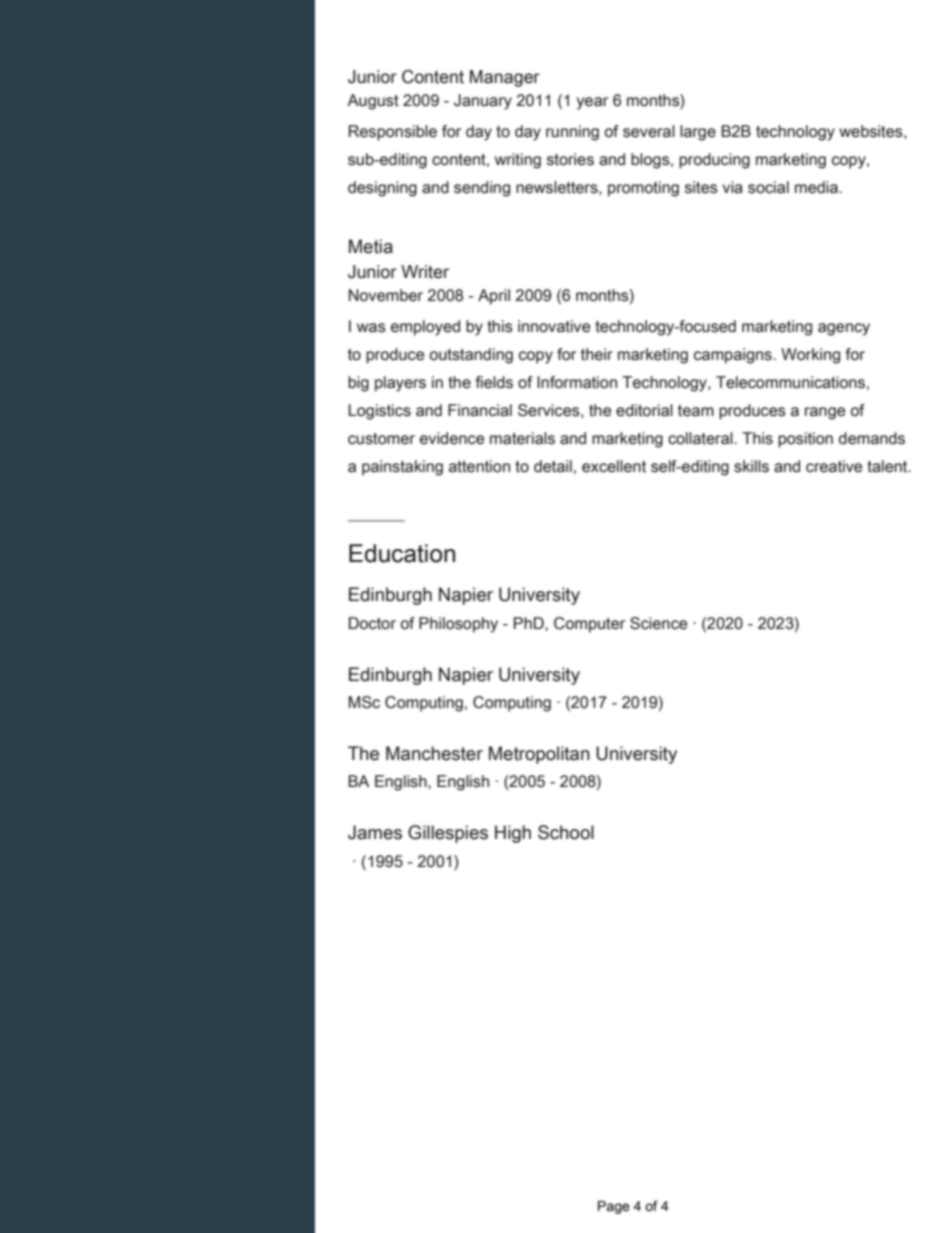 The width and height of the document is (952, 1233). Describe the element at coordinates (834, 466) in the document. I see `creative` at that location.
